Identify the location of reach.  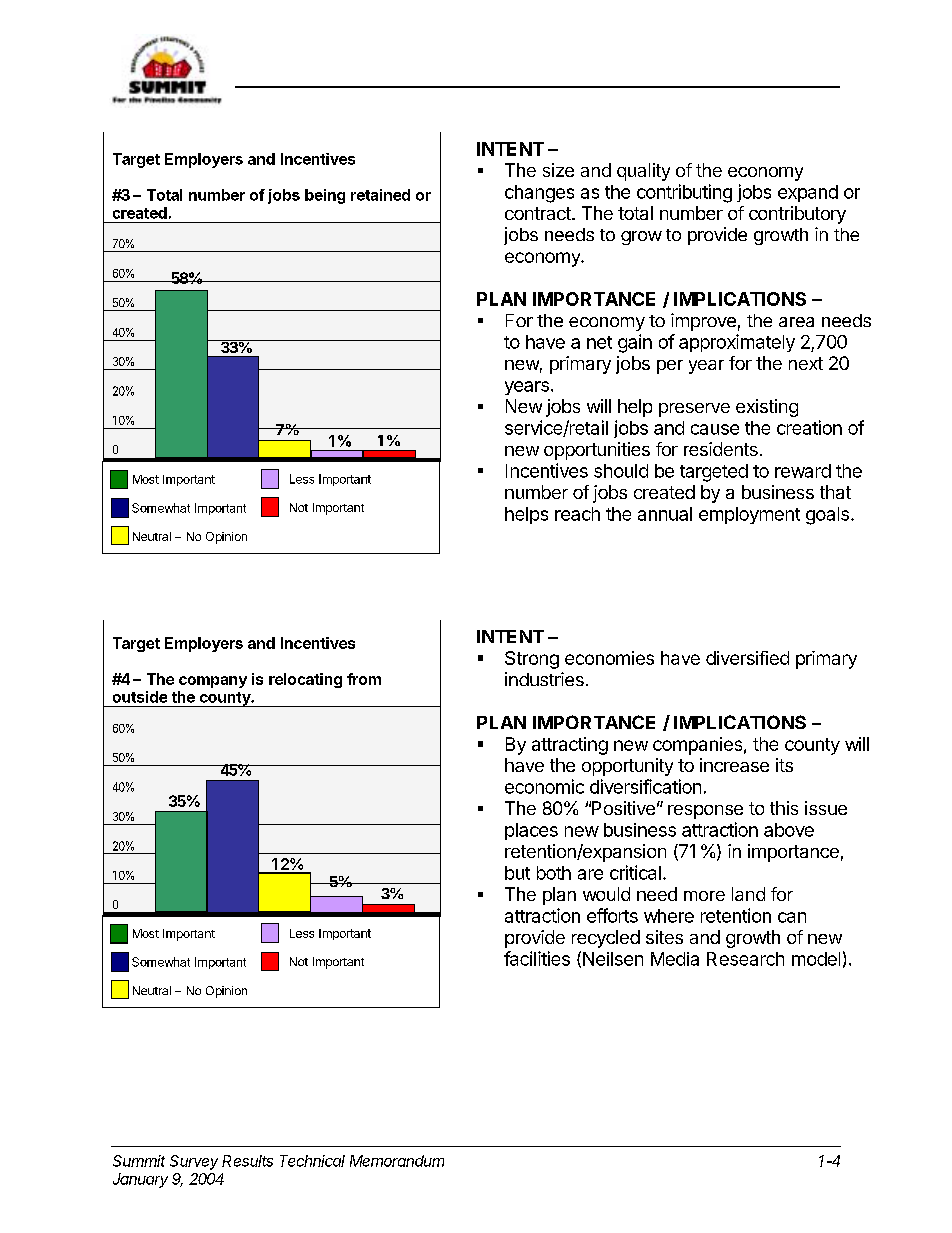
(577, 514).
